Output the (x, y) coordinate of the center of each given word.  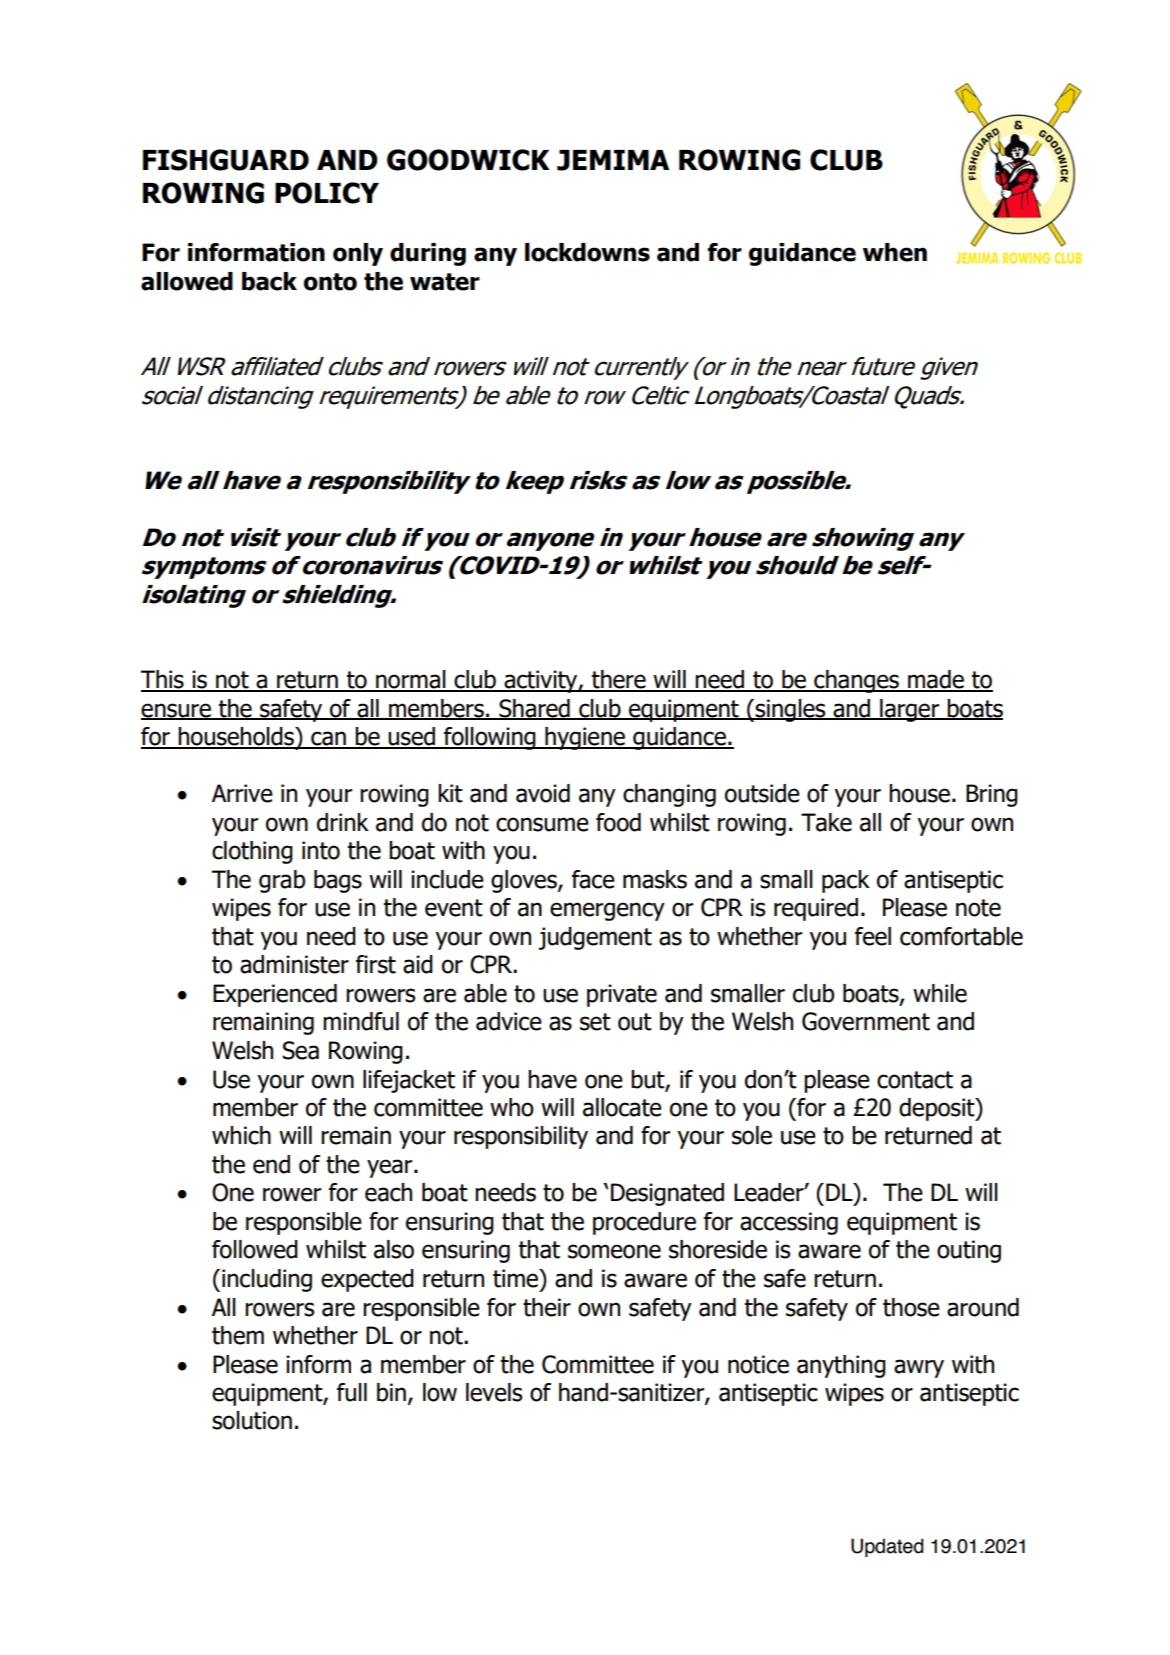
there (619, 680)
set (595, 1022)
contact (915, 1080)
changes (856, 681)
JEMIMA (613, 160)
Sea (300, 1050)
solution (252, 1420)
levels (494, 1392)
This (163, 680)
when (895, 252)
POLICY (327, 193)
